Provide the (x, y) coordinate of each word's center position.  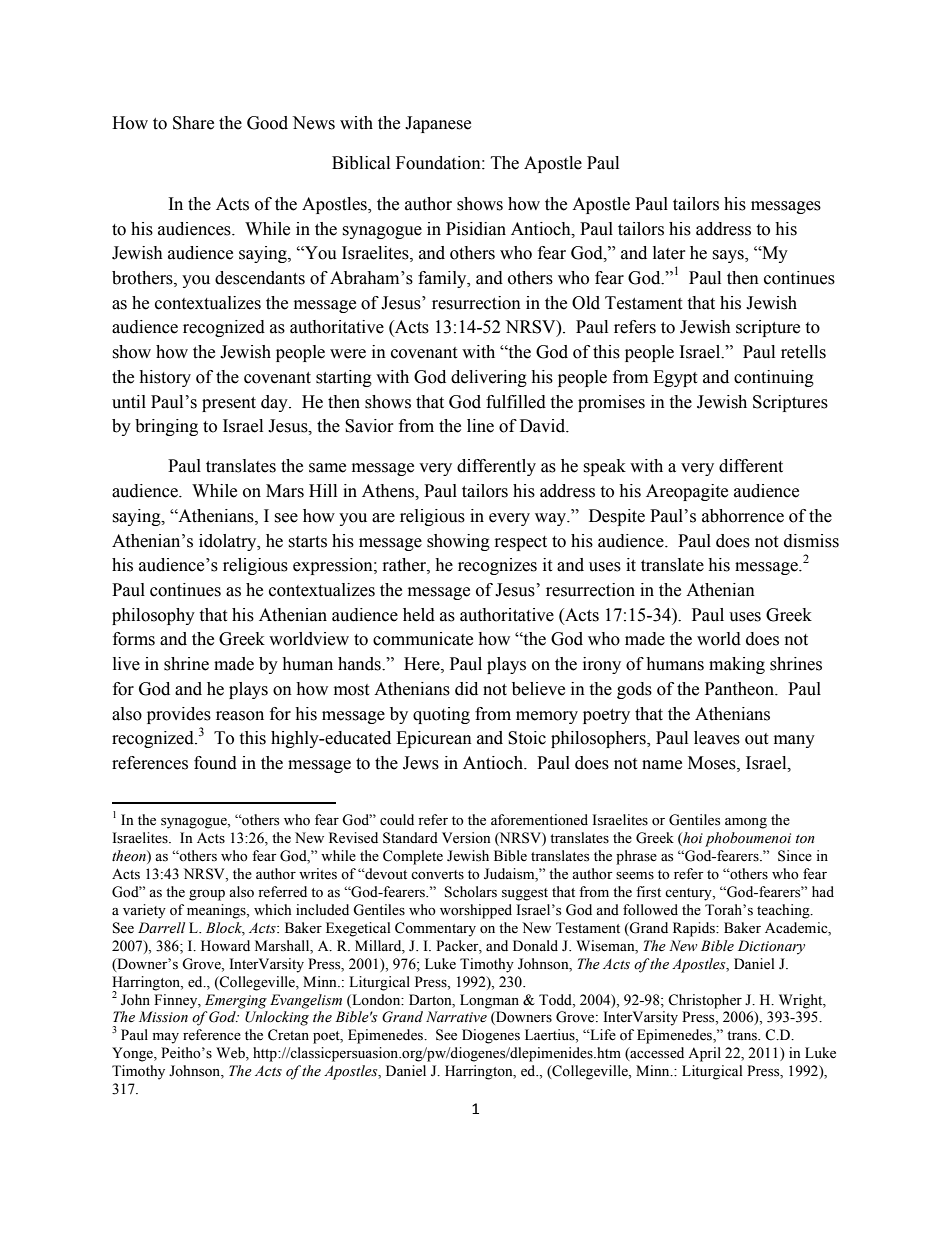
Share (193, 123)
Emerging (236, 1001)
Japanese (438, 124)
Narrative (456, 1017)
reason (240, 716)
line (480, 426)
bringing (166, 427)
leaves (717, 738)
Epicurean (434, 739)
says (729, 256)
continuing (774, 378)
